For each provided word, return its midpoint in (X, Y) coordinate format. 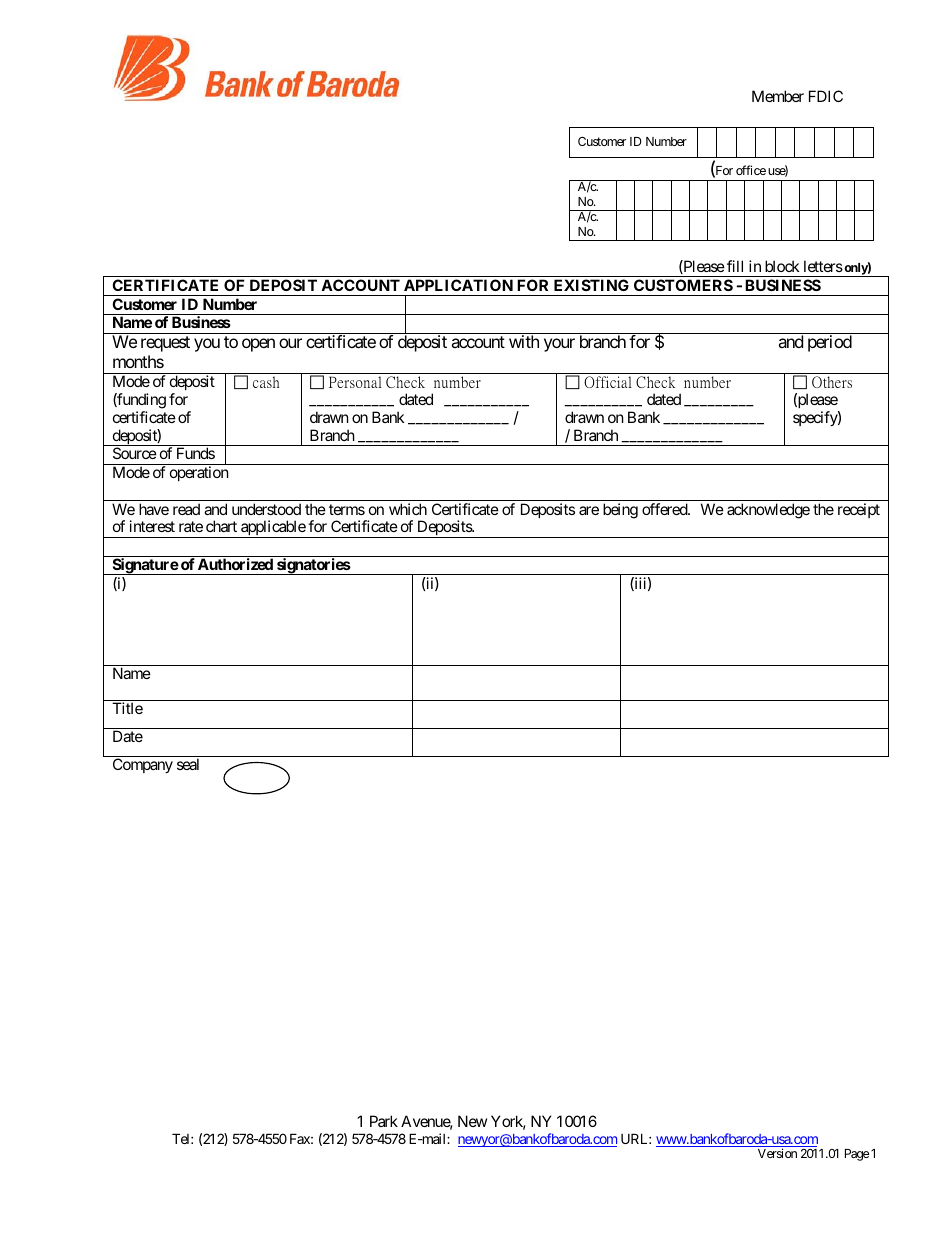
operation (199, 473)
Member (778, 96)
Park (384, 1121)
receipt (859, 510)
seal (188, 764)
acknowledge (768, 511)
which (408, 509)
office (751, 170)
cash (266, 382)
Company (143, 765)
